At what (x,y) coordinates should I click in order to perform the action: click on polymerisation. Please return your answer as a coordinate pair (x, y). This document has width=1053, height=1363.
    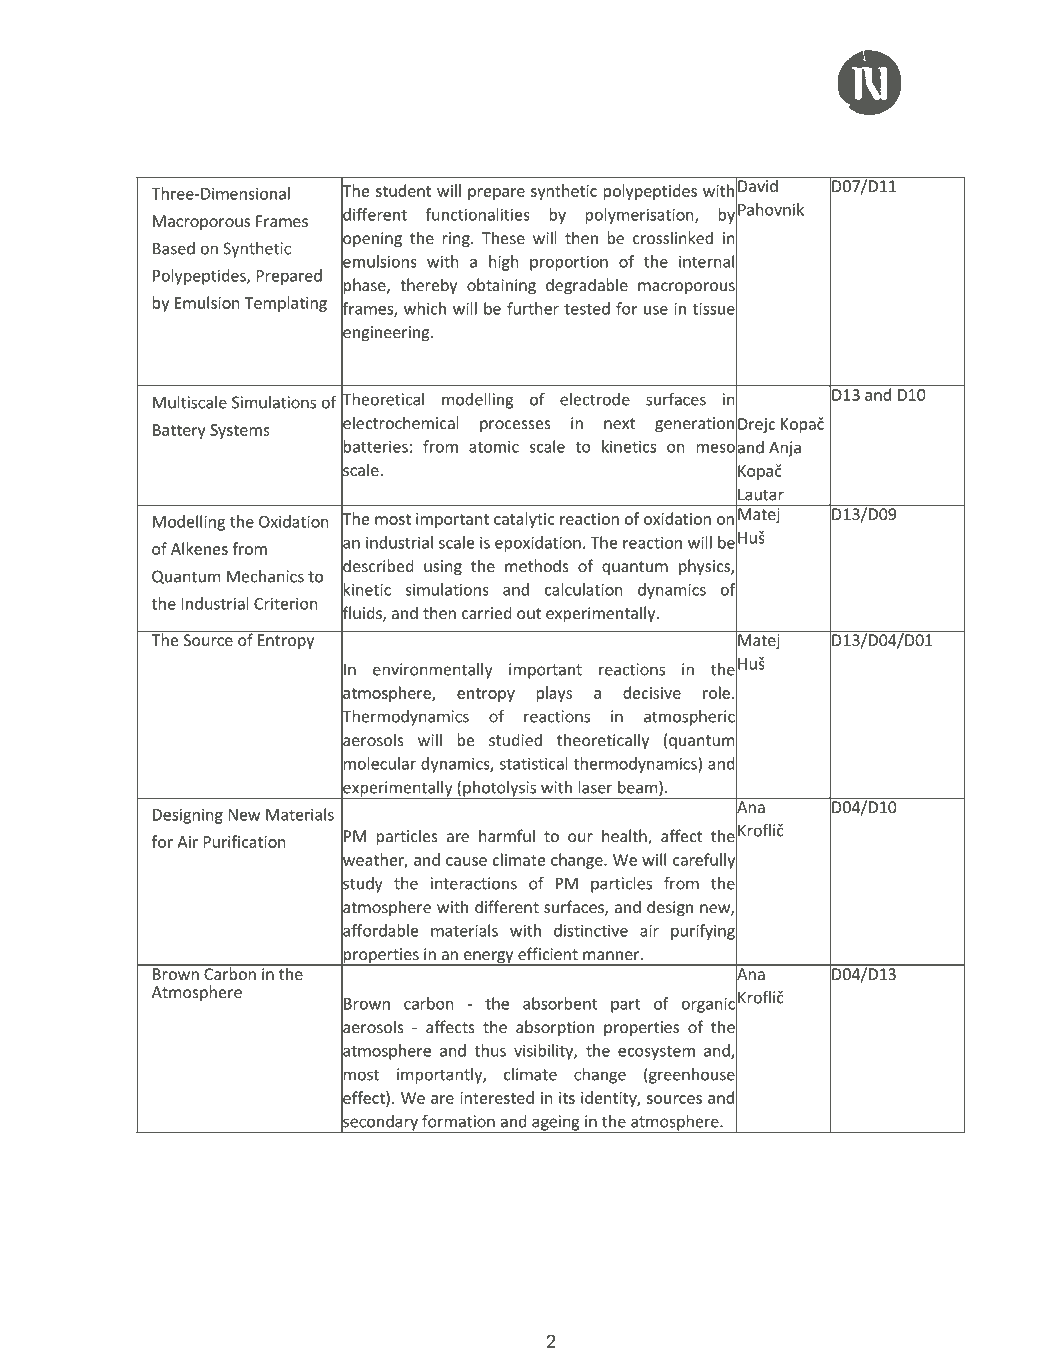
    Looking at the image, I should click on (641, 216).
